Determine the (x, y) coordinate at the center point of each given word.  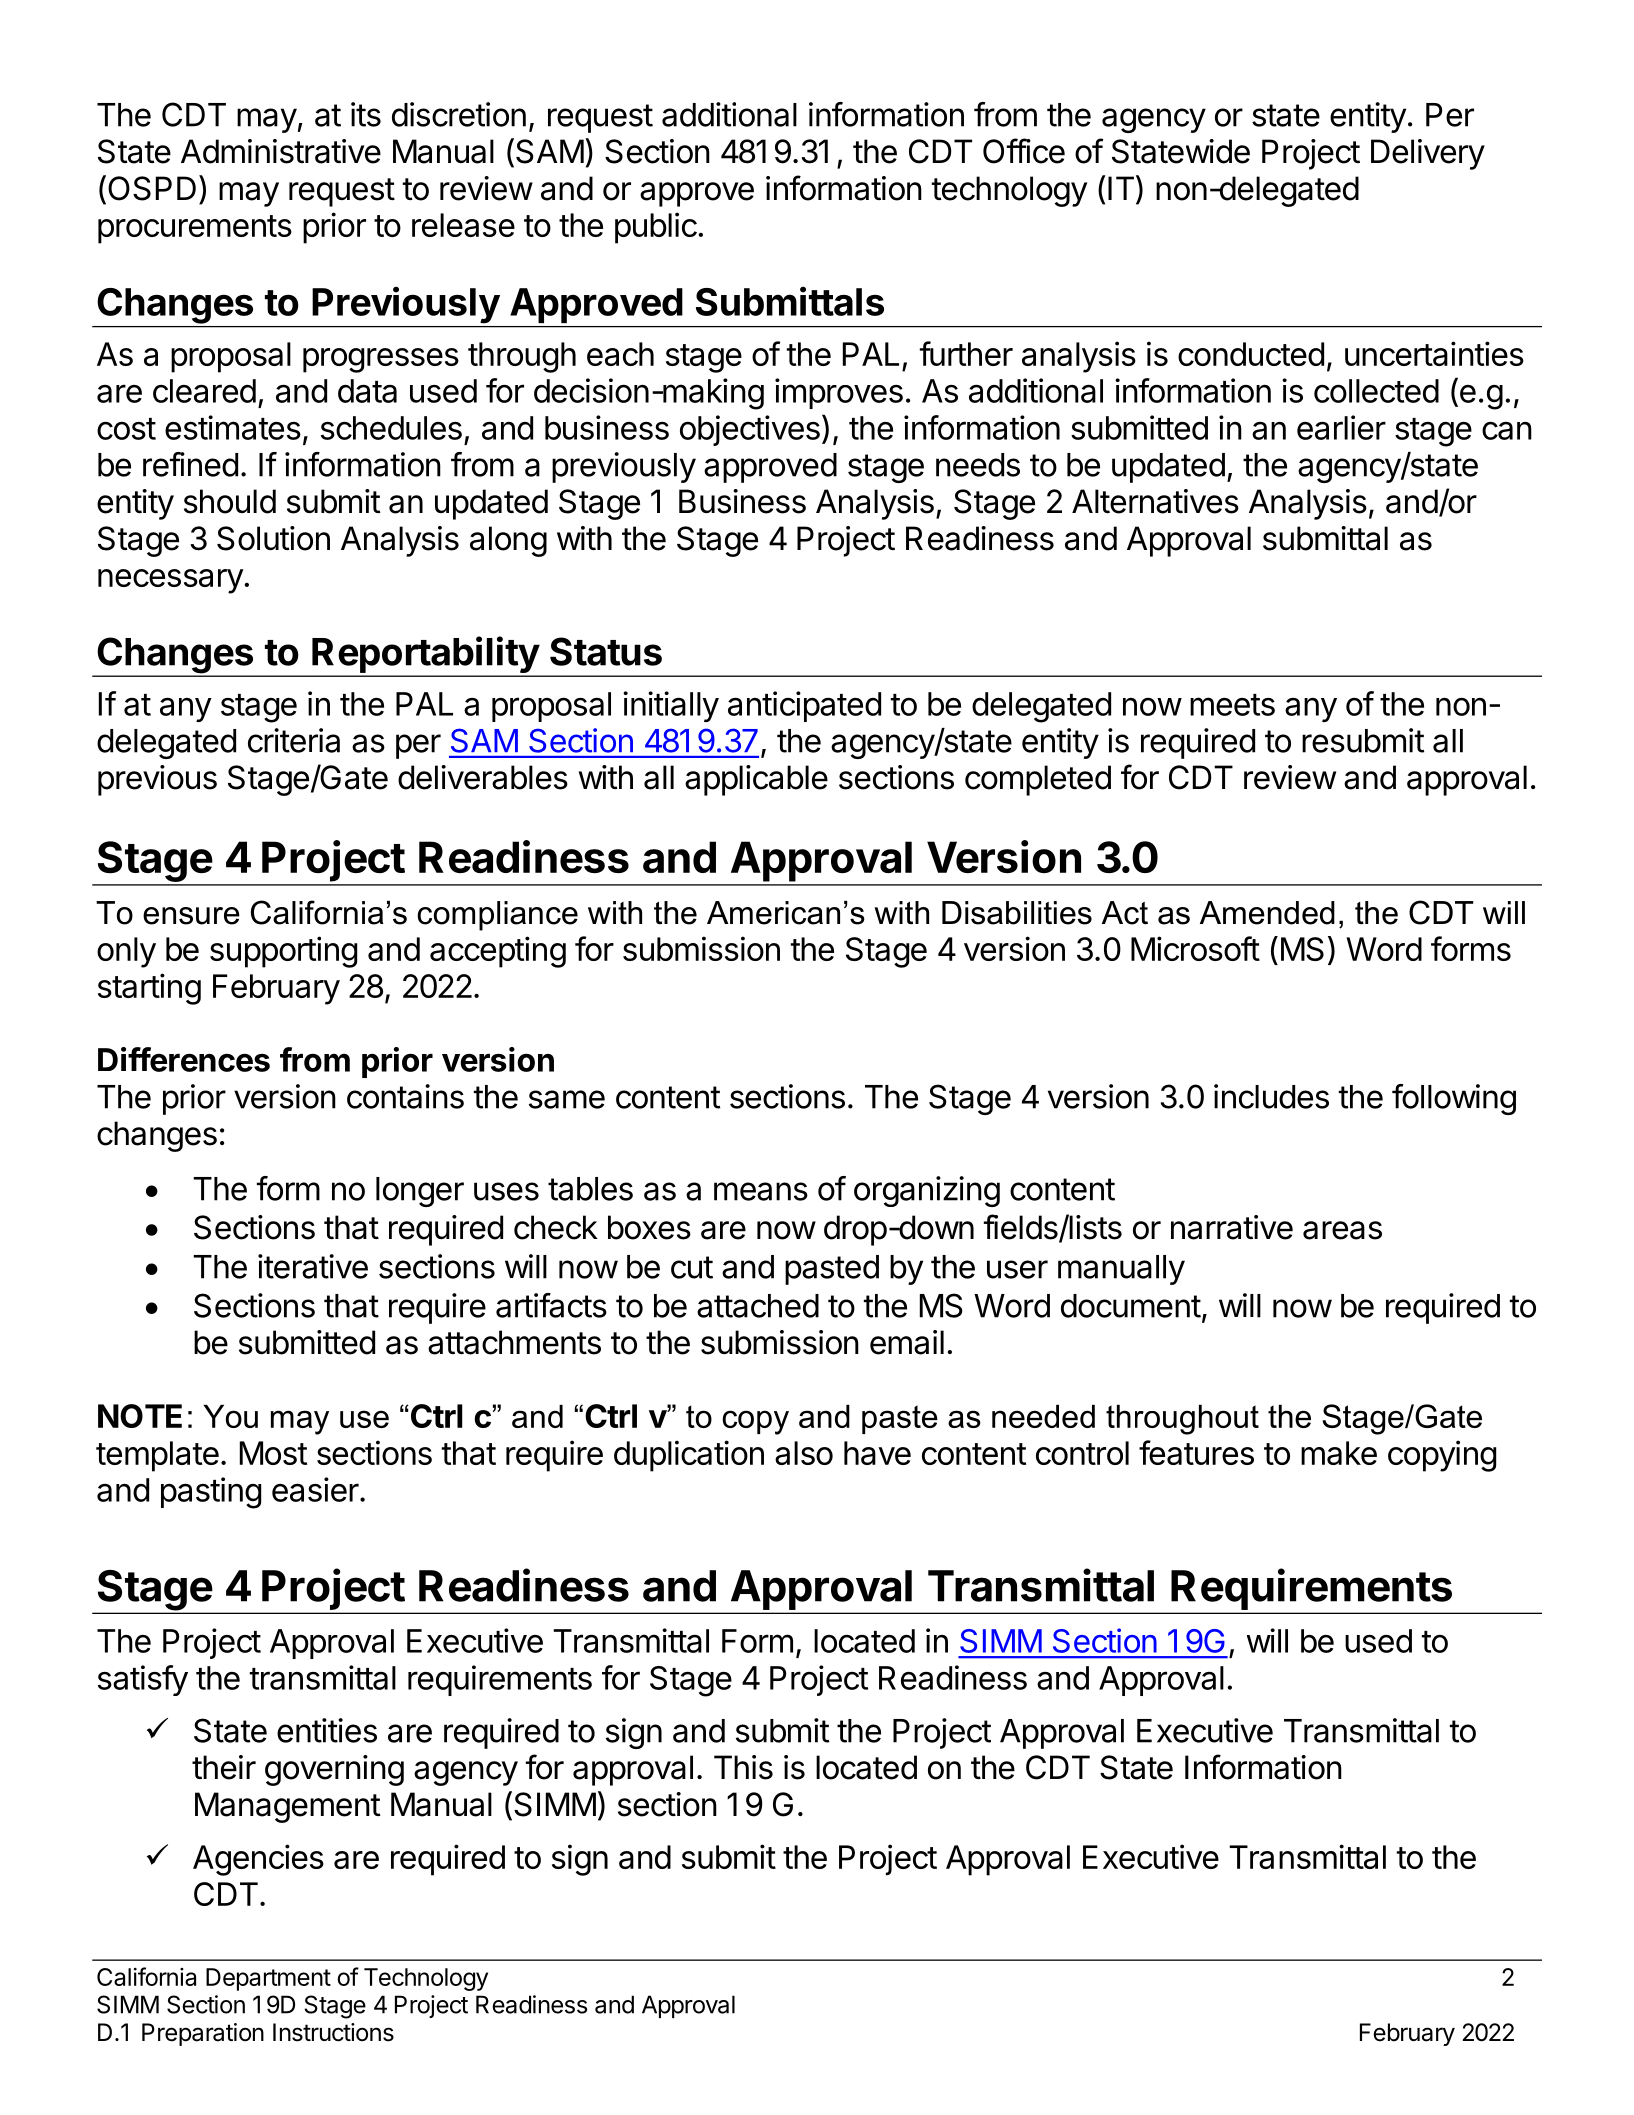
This (743, 1767)
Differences (184, 1059)
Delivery (1428, 154)
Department (268, 1979)
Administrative (281, 151)
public (656, 228)
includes (1271, 1096)
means (761, 1191)
